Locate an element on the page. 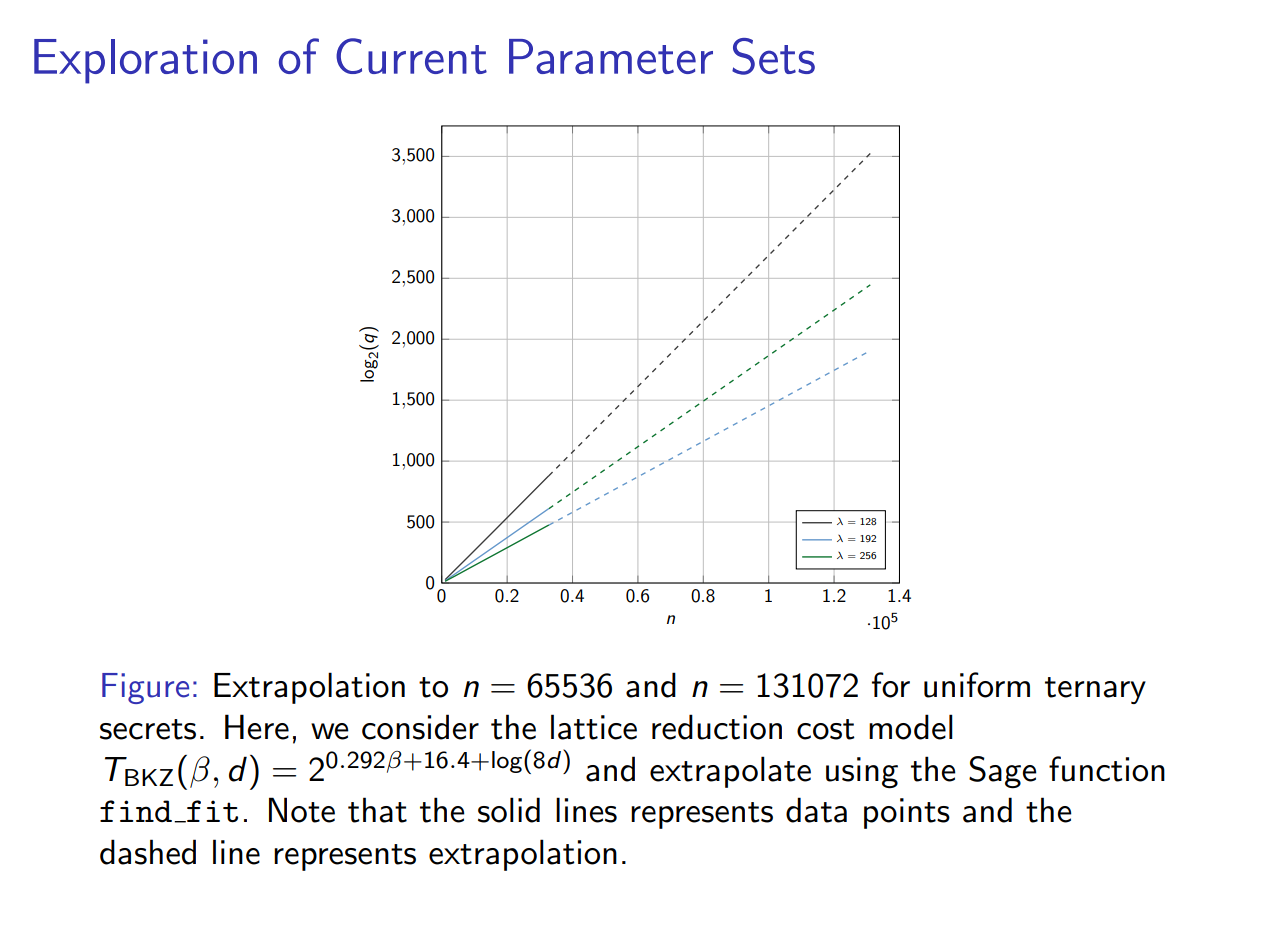 This image has width=1271, height=952. Figure is located at coordinates (145, 688).
